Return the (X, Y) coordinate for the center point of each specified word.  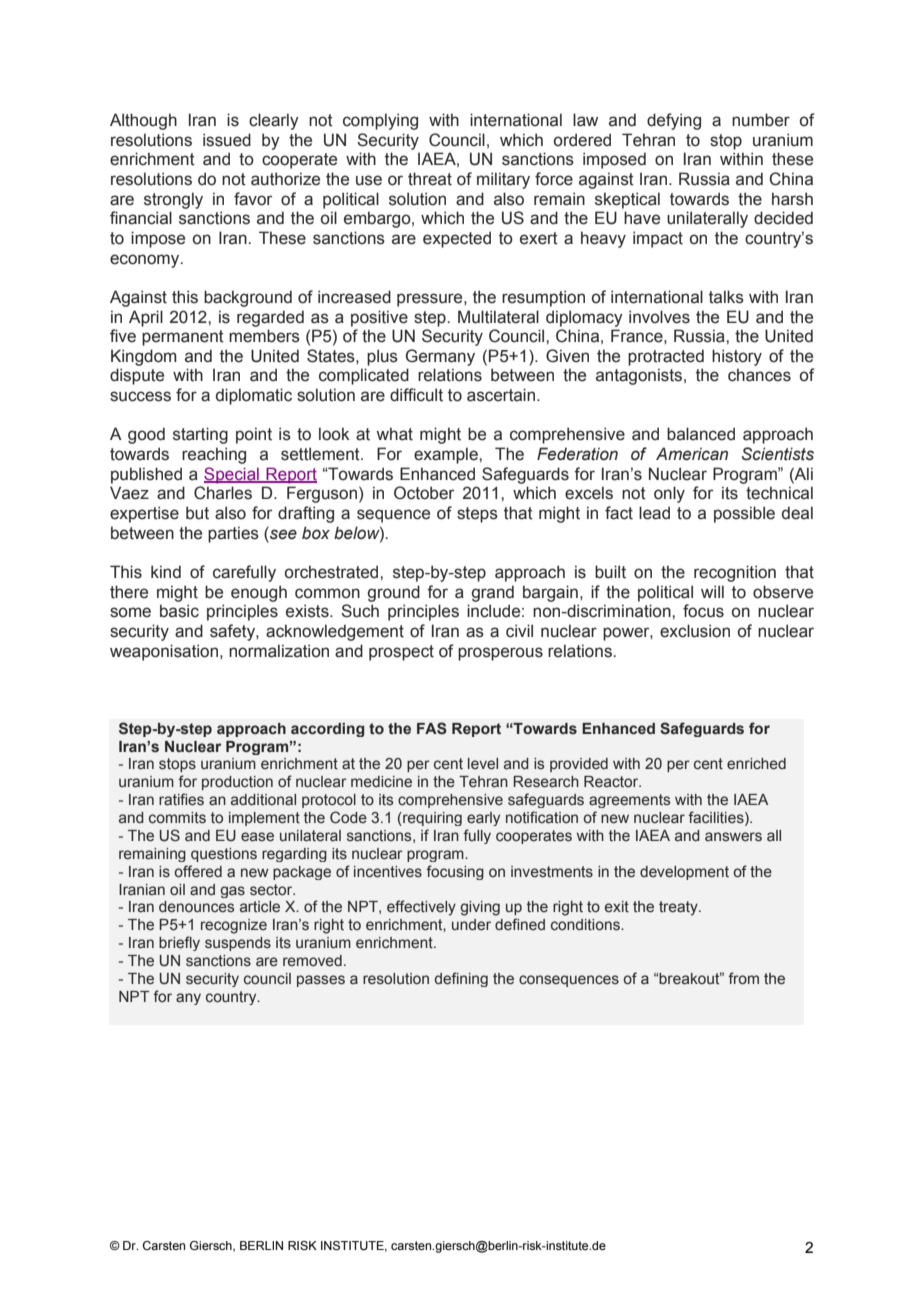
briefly (179, 943)
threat (430, 179)
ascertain (501, 395)
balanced (701, 434)
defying (674, 121)
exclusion (695, 631)
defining (461, 979)
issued (227, 140)
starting (200, 435)
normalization (279, 651)
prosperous (500, 654)
